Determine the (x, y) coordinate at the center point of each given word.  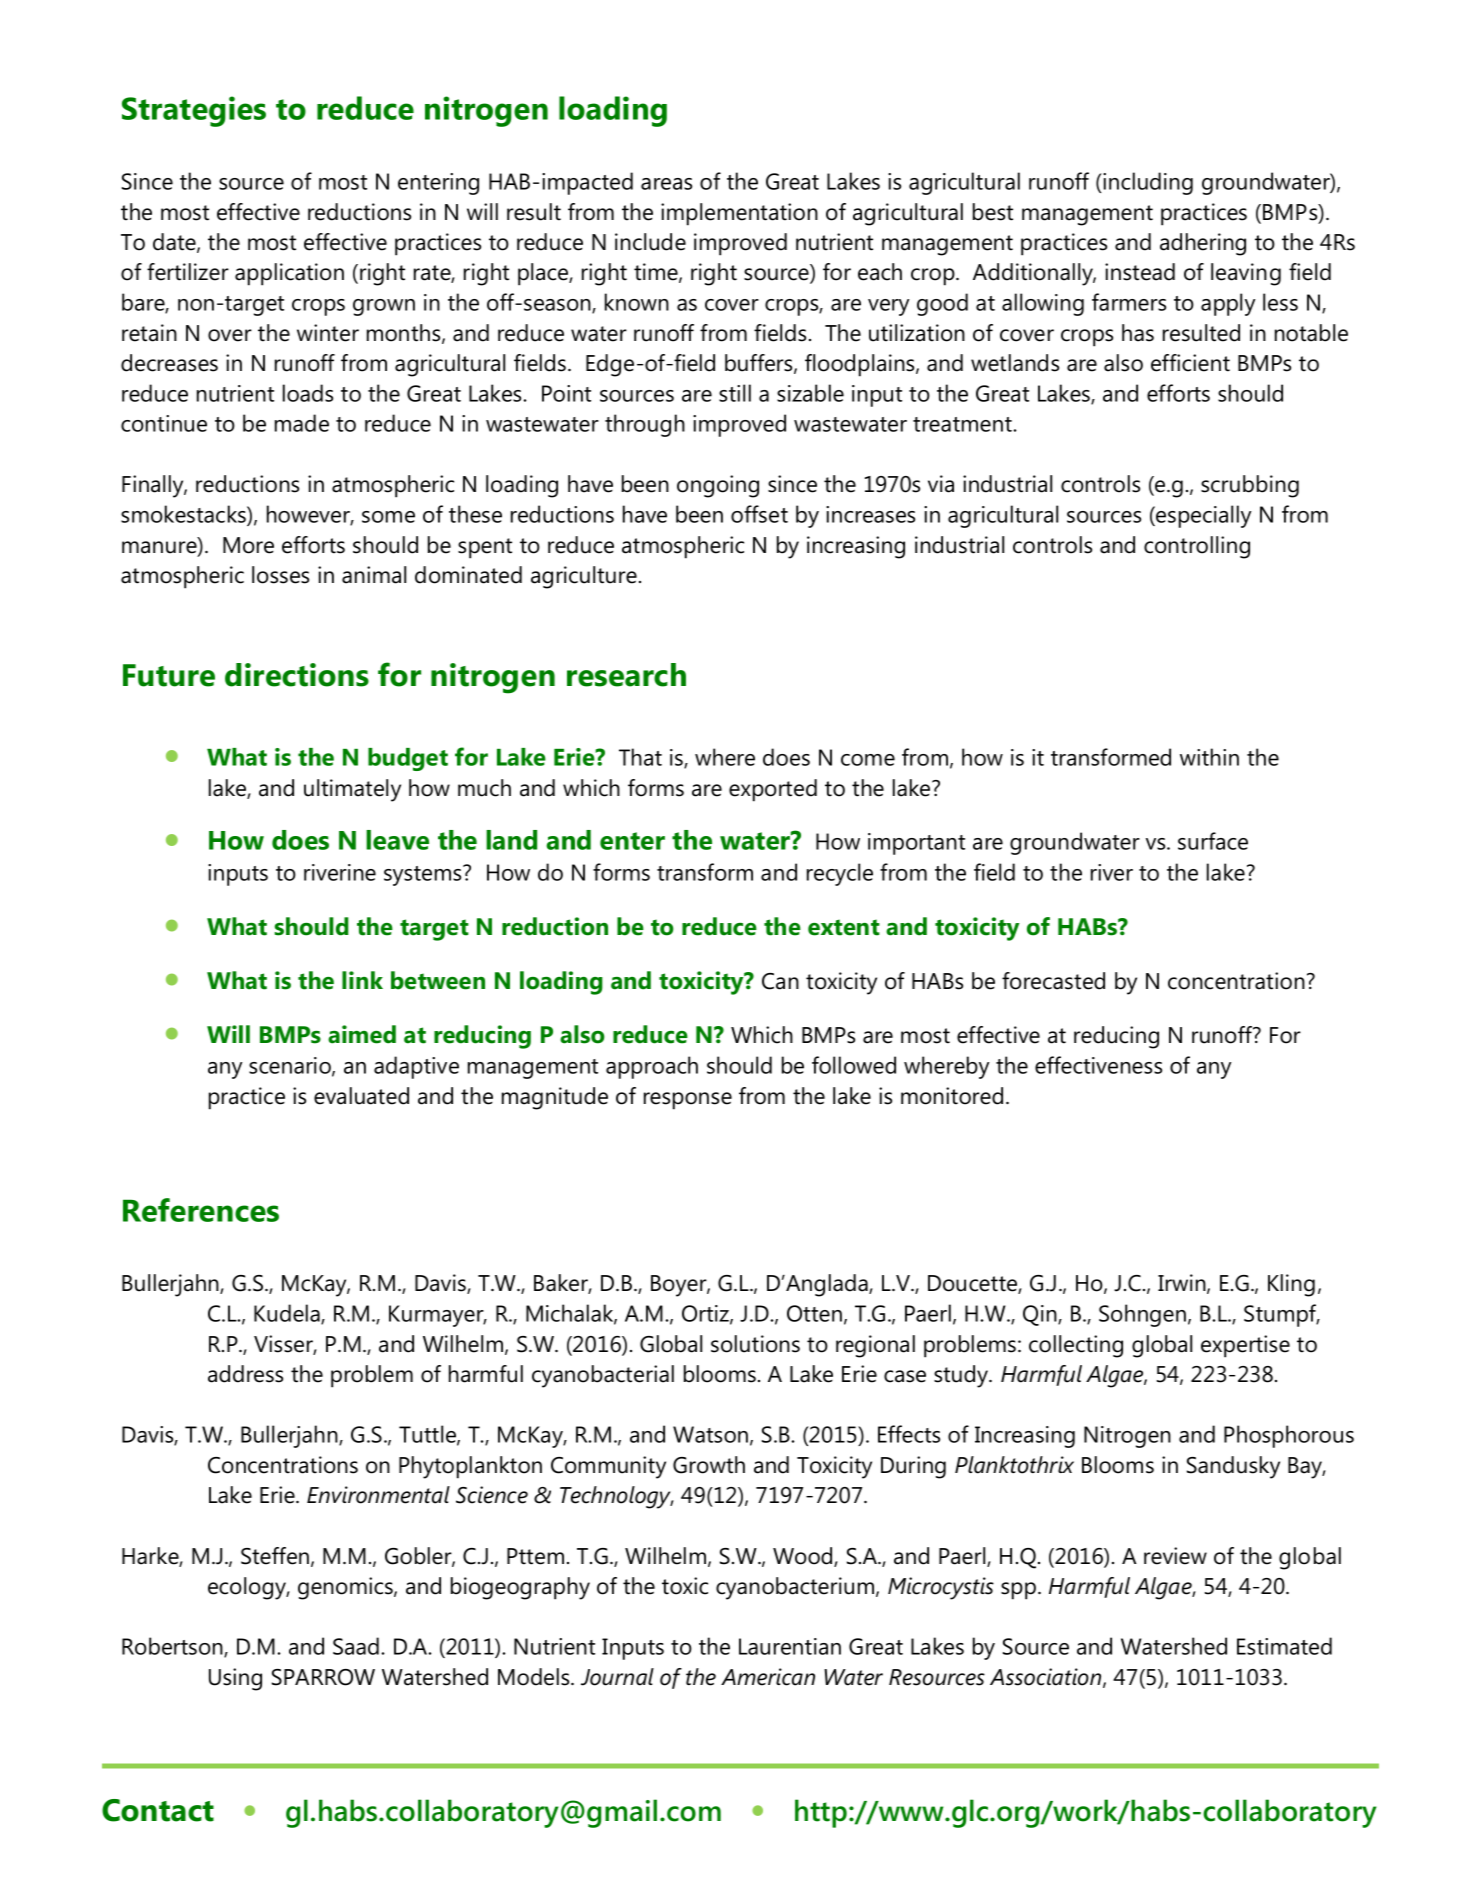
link (362, 980)
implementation (739, 214)
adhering (1203, 244)
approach (652, 1067)
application (289, 274)
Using (235, 1679)
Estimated (1284, 1646)
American (768, 1677)
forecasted (1053, 981)
